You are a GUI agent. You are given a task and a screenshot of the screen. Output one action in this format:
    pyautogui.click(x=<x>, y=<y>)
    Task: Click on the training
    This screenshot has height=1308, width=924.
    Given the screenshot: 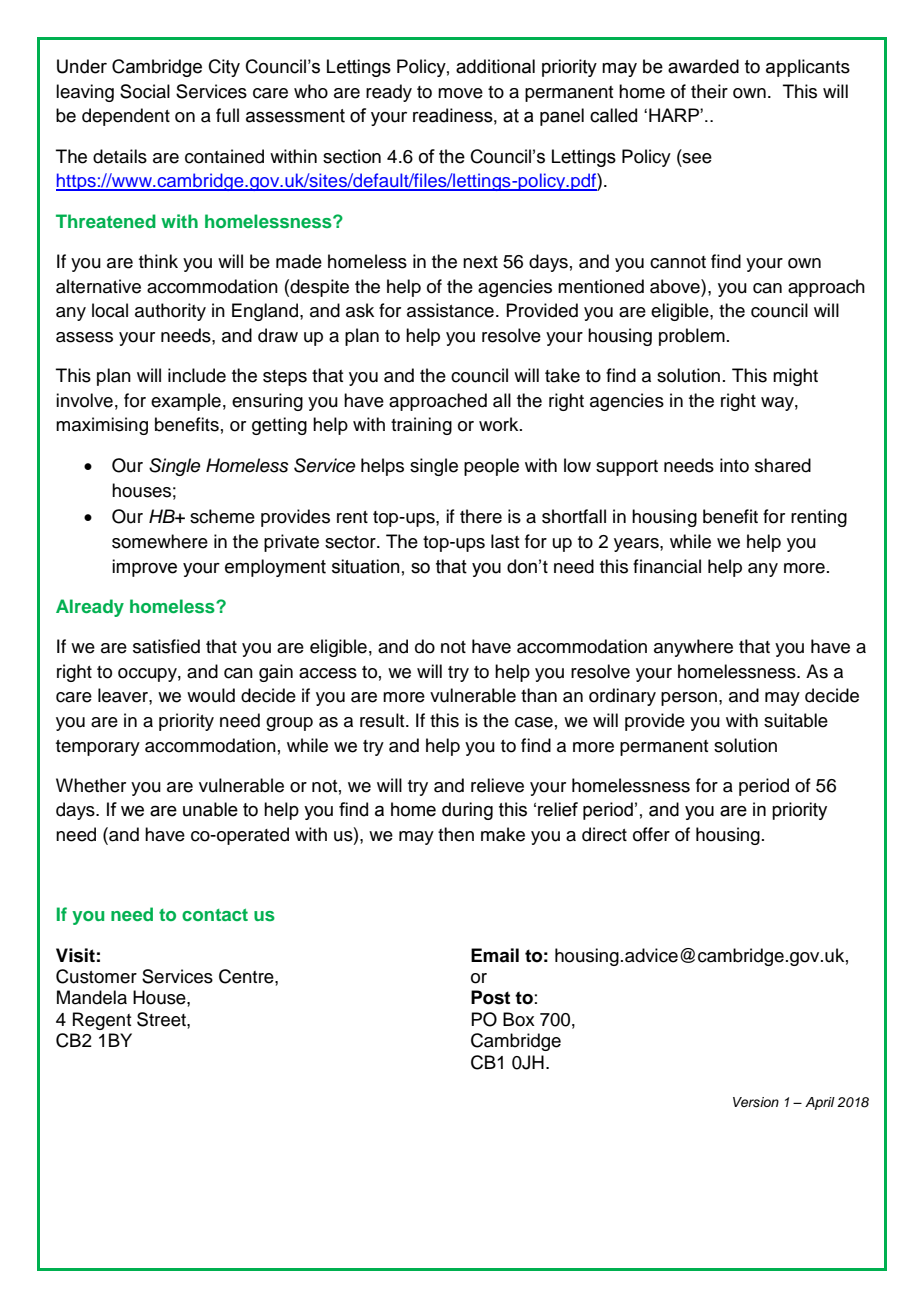 What is the action you would take?
    pyautogui.click(x=421, y=426)
